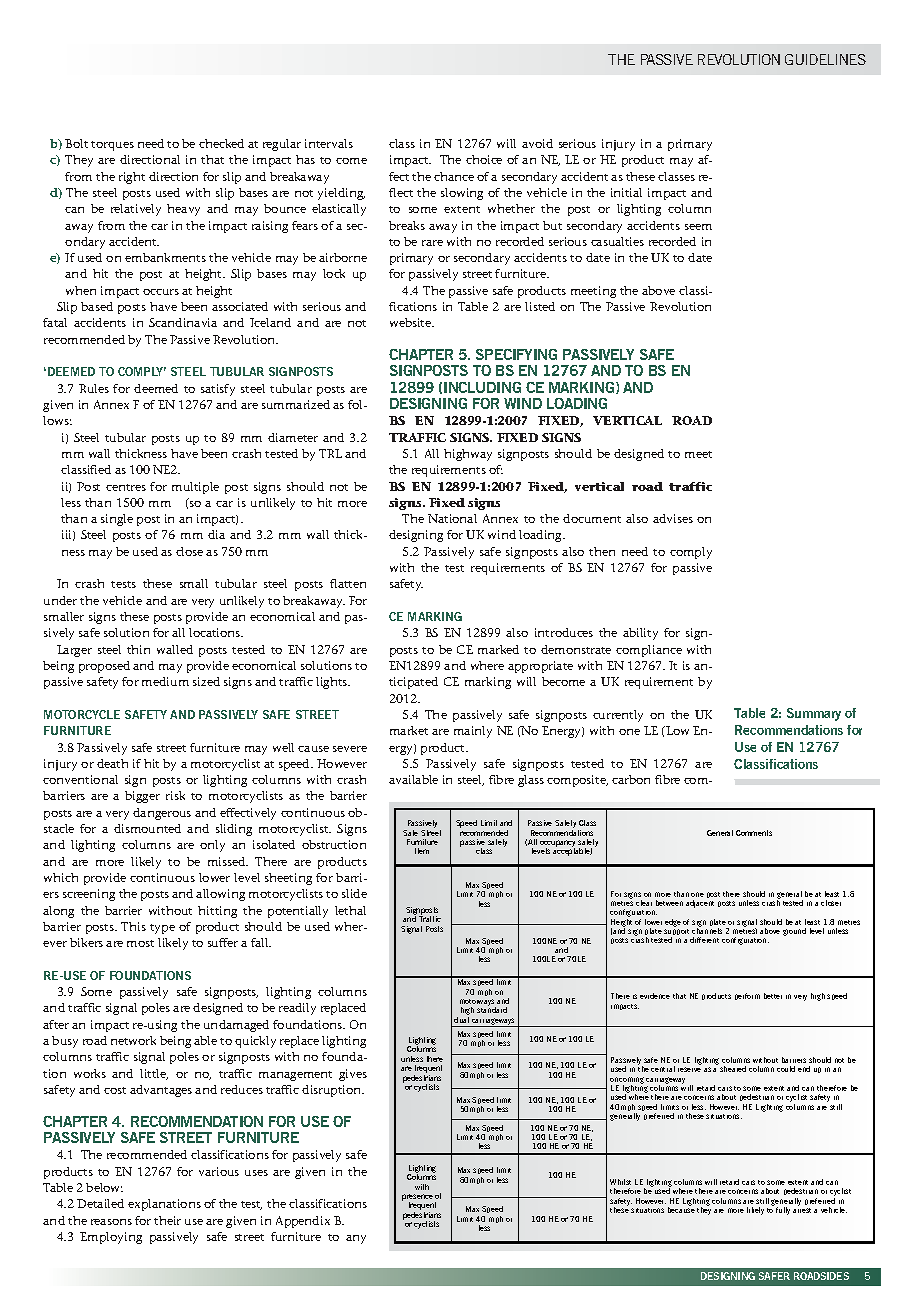 The image size is (924, 1308). I want to click on right, so click(132, 178).
